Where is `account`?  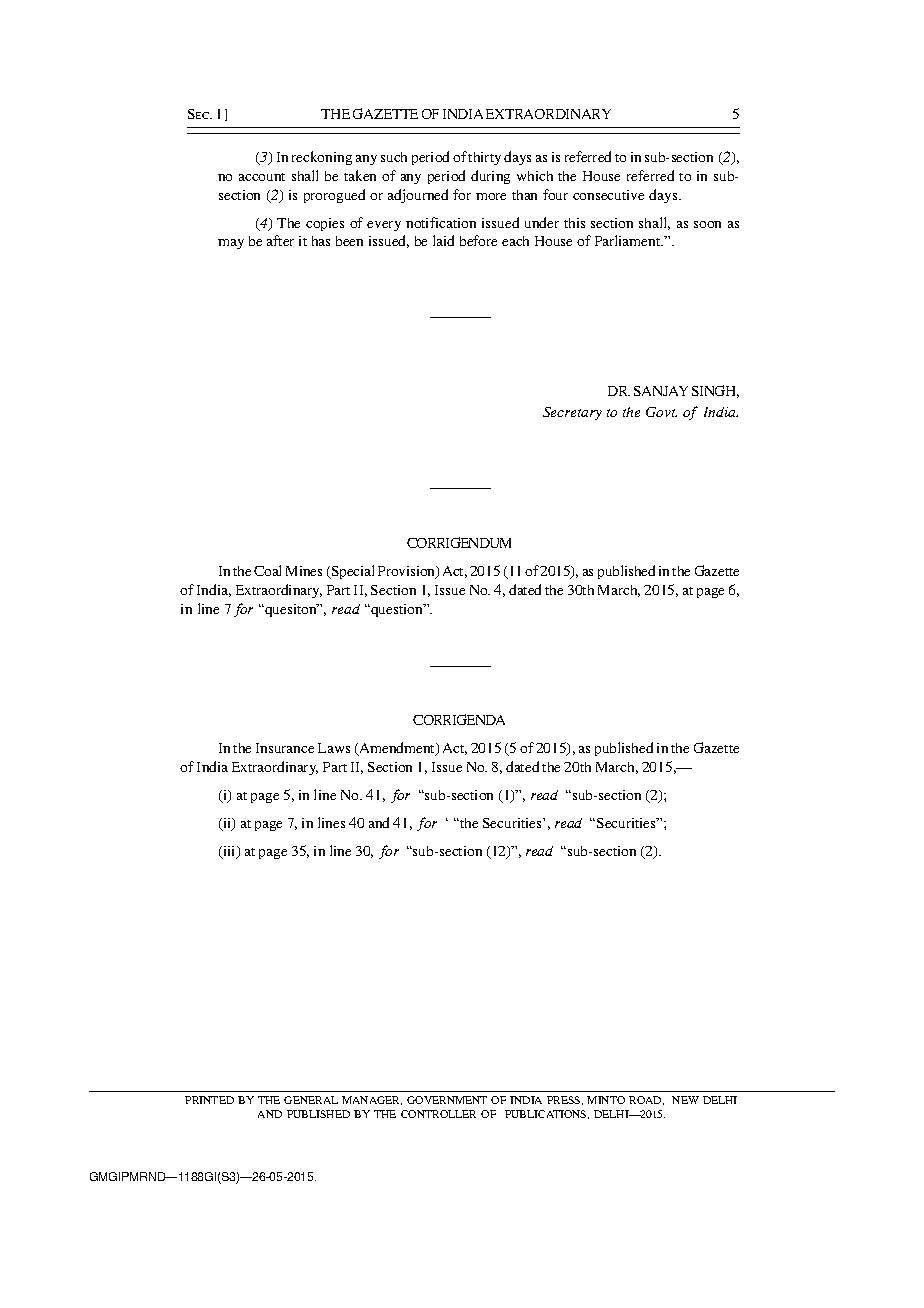 account is located at coordinates (262, 177).
